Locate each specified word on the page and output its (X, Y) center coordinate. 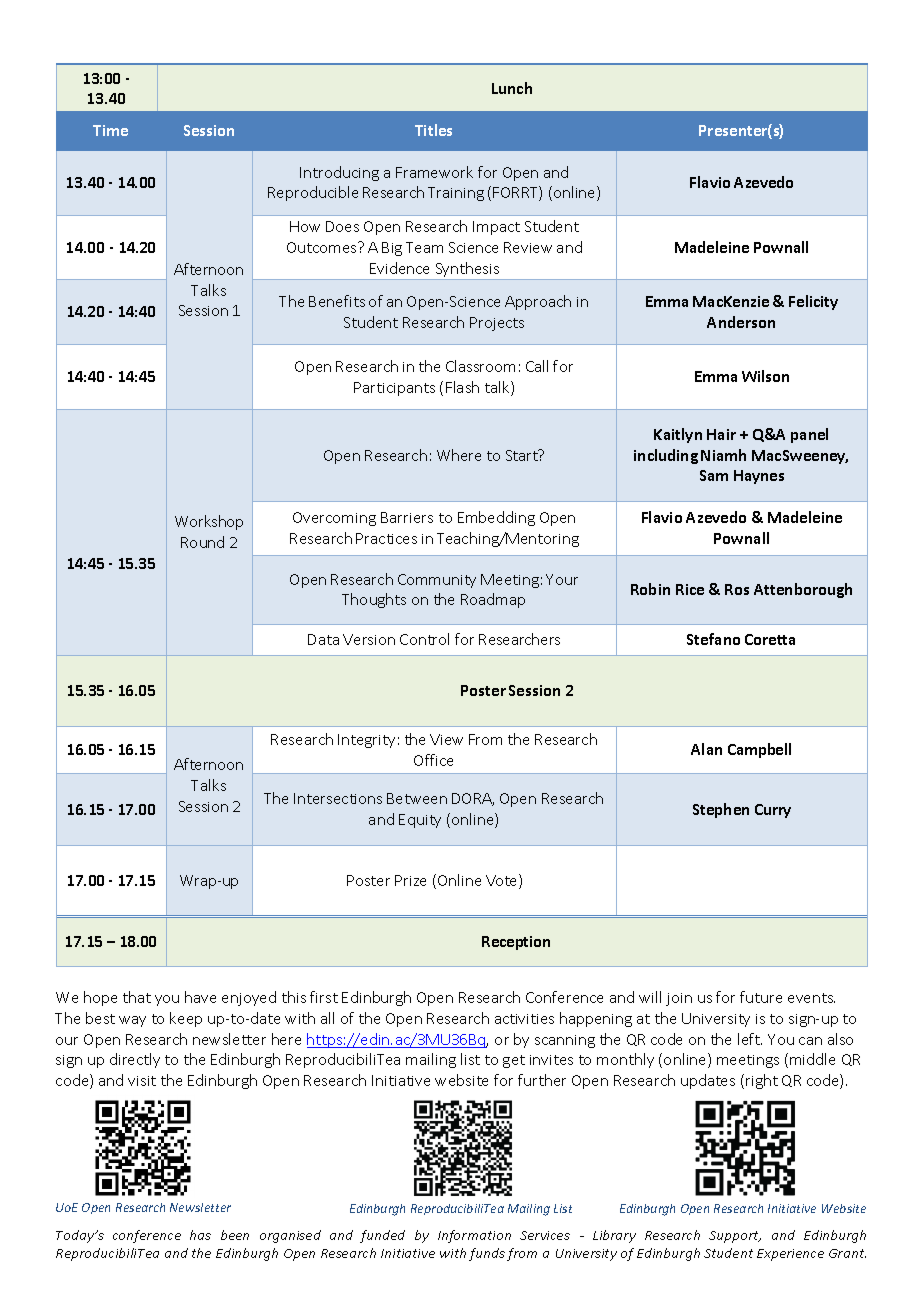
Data (323, 639)
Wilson (765, 376)
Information (474, 1236)
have (200, 997)
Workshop (209, 522)
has (200, 1235)
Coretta (770, 639)
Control (424, 639)
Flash (462, 387)
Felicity (813, 302)
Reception (516, 943)
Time (110, 130)
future (761, 997)
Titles (433, 130)
